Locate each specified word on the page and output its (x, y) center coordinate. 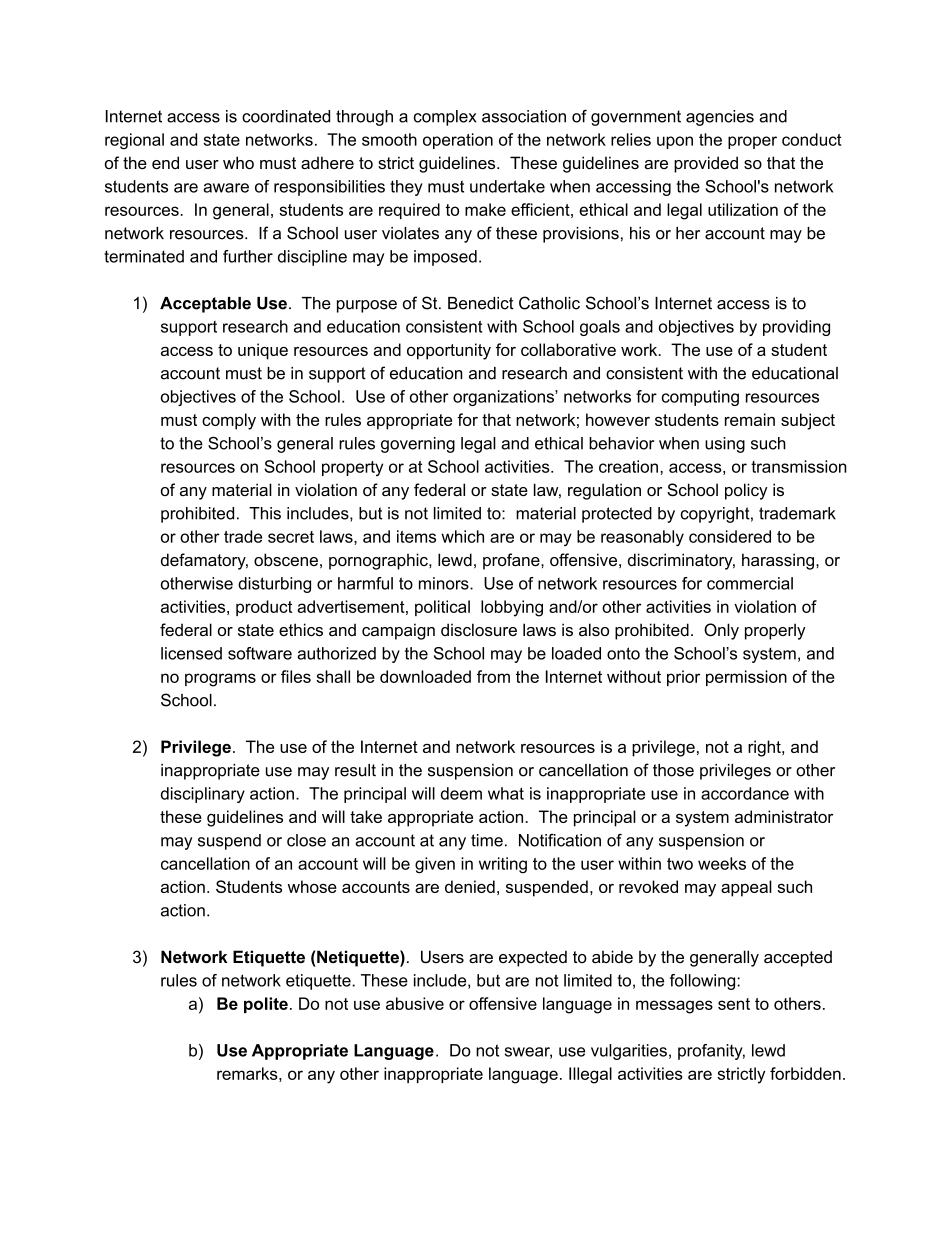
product (264, 608)
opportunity (449, 351)
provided (706, 164)
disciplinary (203, 795)
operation (458, 141)
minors (445, 583)
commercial (750, 583)
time (487, 840)
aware (226, 188)
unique (263, 351)
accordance (745, 793)
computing (700, 398)
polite (266, 1005)
